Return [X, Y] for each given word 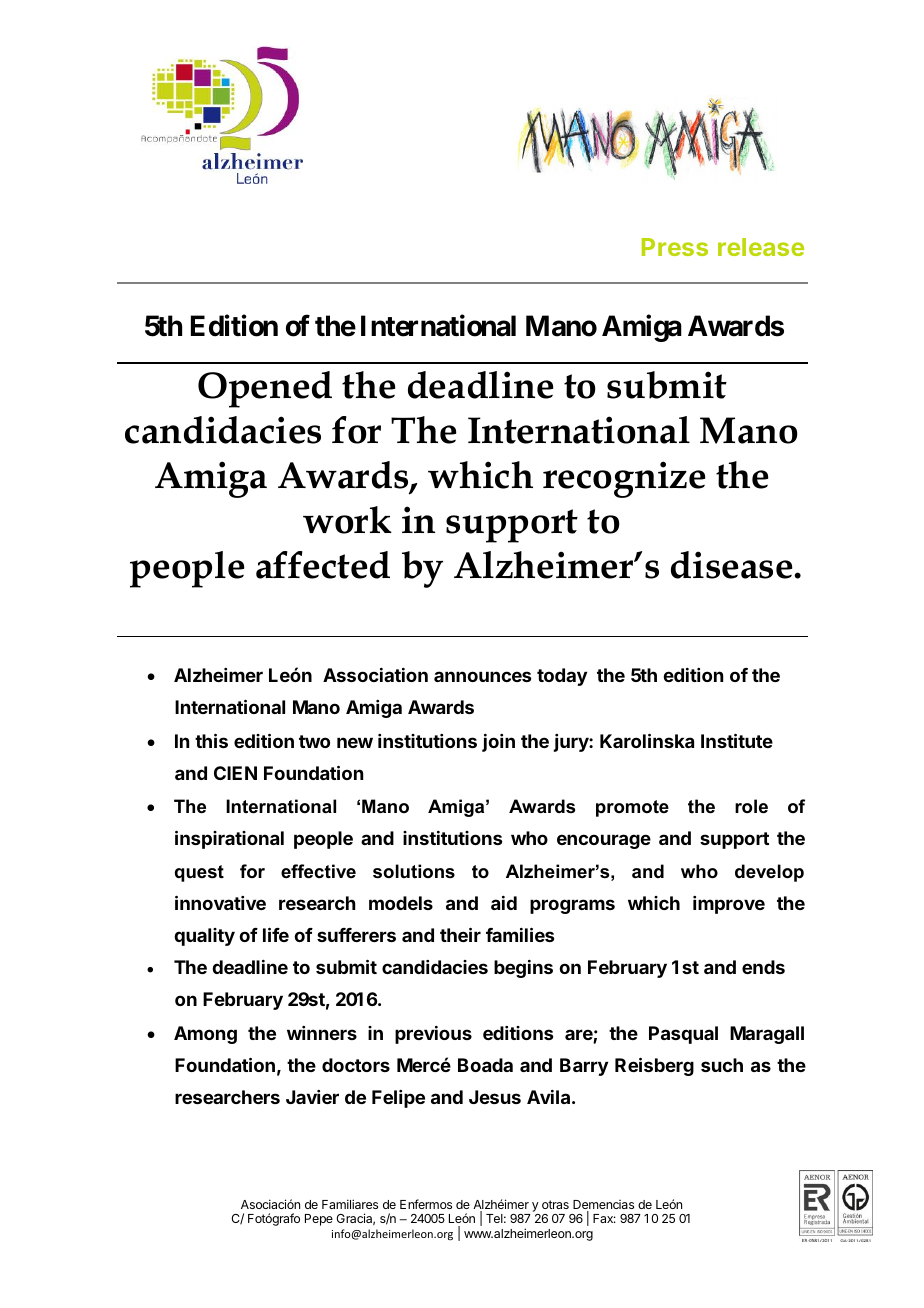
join [498, 743]
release [761, 247]
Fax [604, 1218]
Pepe [319, 1220]
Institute [737, 740]
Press [675, 247]
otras [555, 1204]
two [314, 741]
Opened [265, 389]
